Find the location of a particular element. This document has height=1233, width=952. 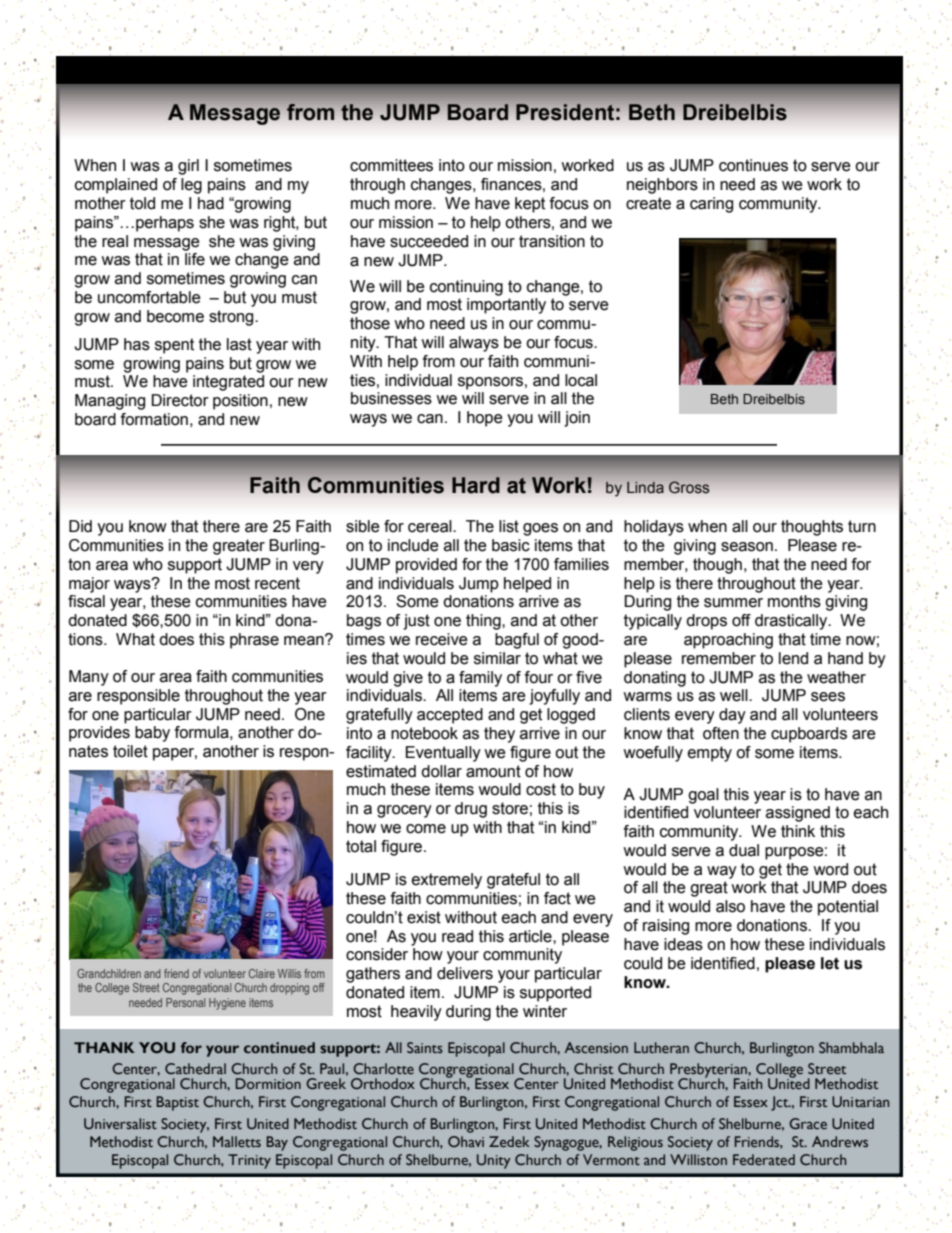

similar is located at coordinates (497, 658).
